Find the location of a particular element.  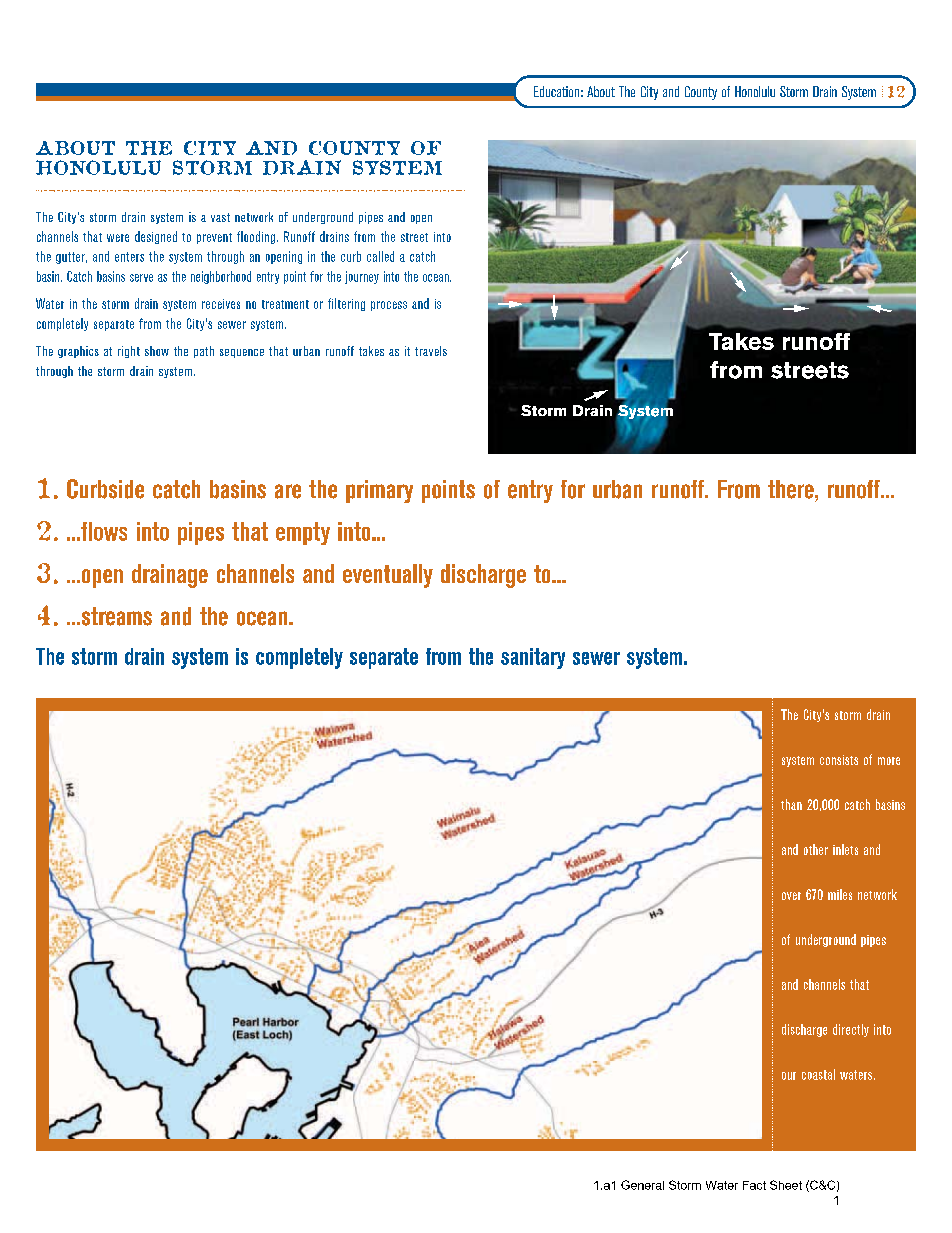

consists is located at coordinates (839, 760).
